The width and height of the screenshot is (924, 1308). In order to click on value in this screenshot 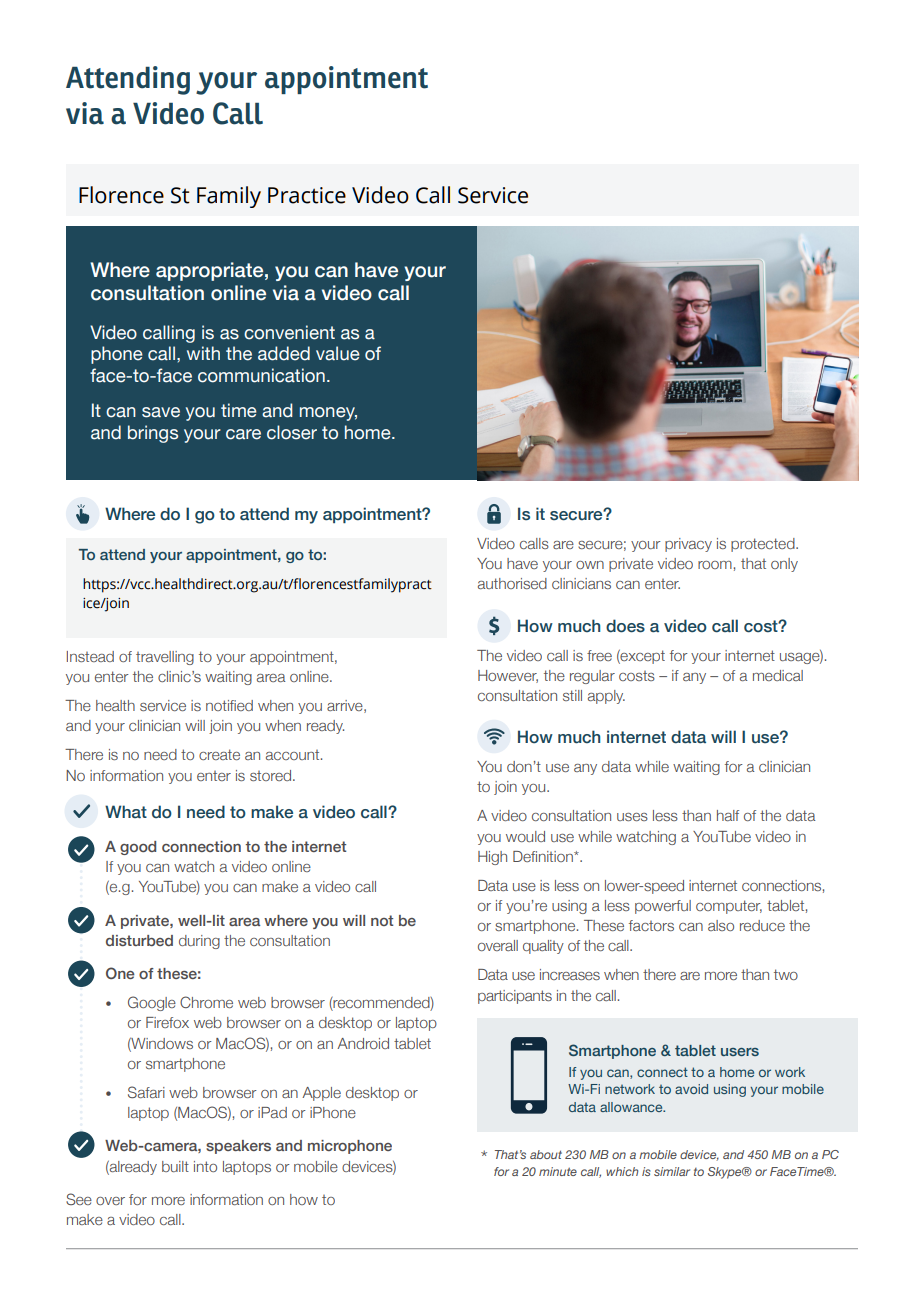, I will do `click(338, 353)`.
